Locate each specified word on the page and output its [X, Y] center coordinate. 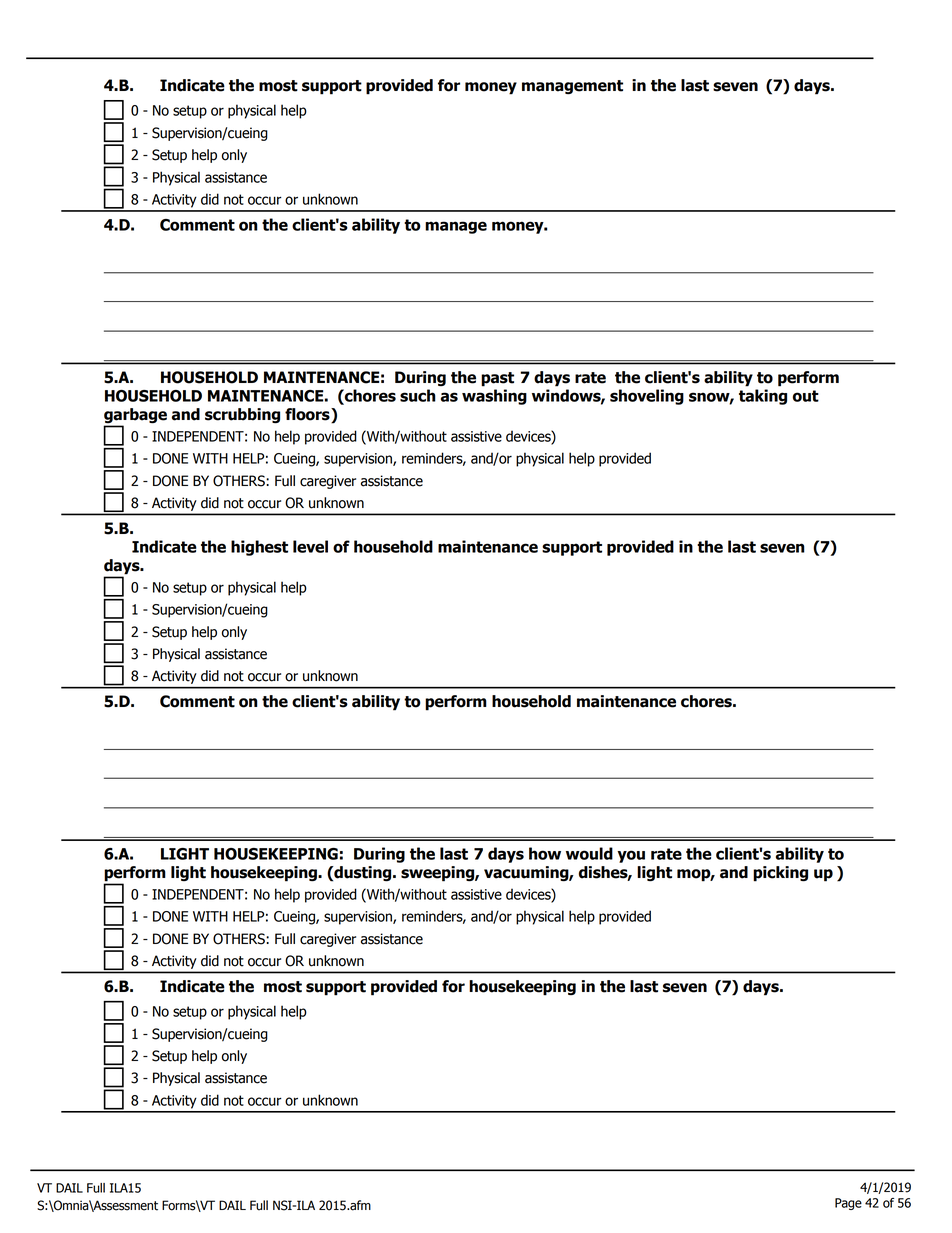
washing [494, 397]
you [631, 856]
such [418, 395]
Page [848, 1204]
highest [259, 548]
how [545, 853]
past [497, 379]
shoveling [647, 397]
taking [763, 397]
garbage [135, 417]
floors [308, 415]
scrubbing [242, 416]
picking [780, 874]
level [310, 546]
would [589, 853]
